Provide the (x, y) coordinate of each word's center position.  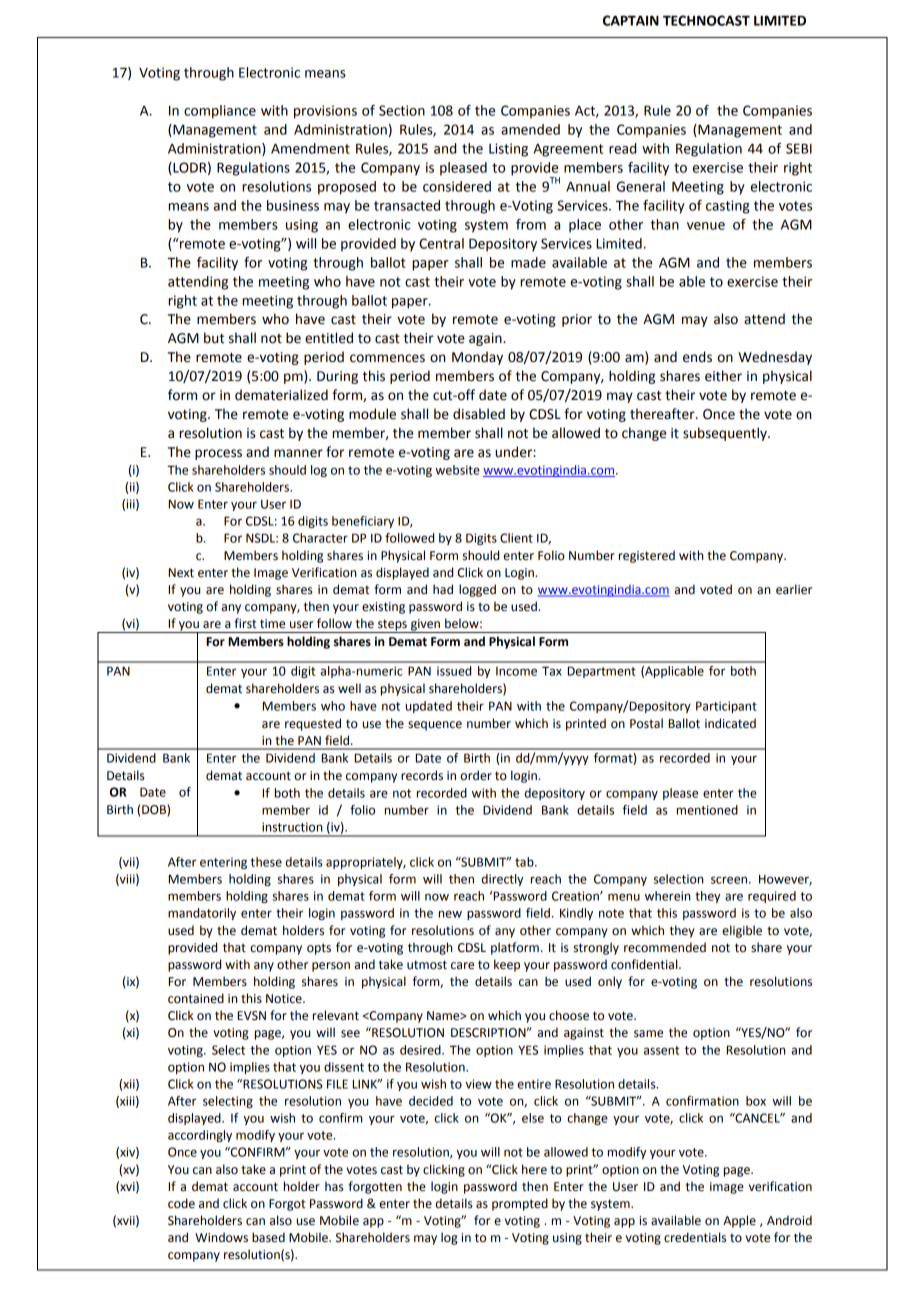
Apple (739, 1221)
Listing (508, 150)
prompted (520, 1204)
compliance (220, 112)
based (268, 1237)
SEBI (799, 148)
